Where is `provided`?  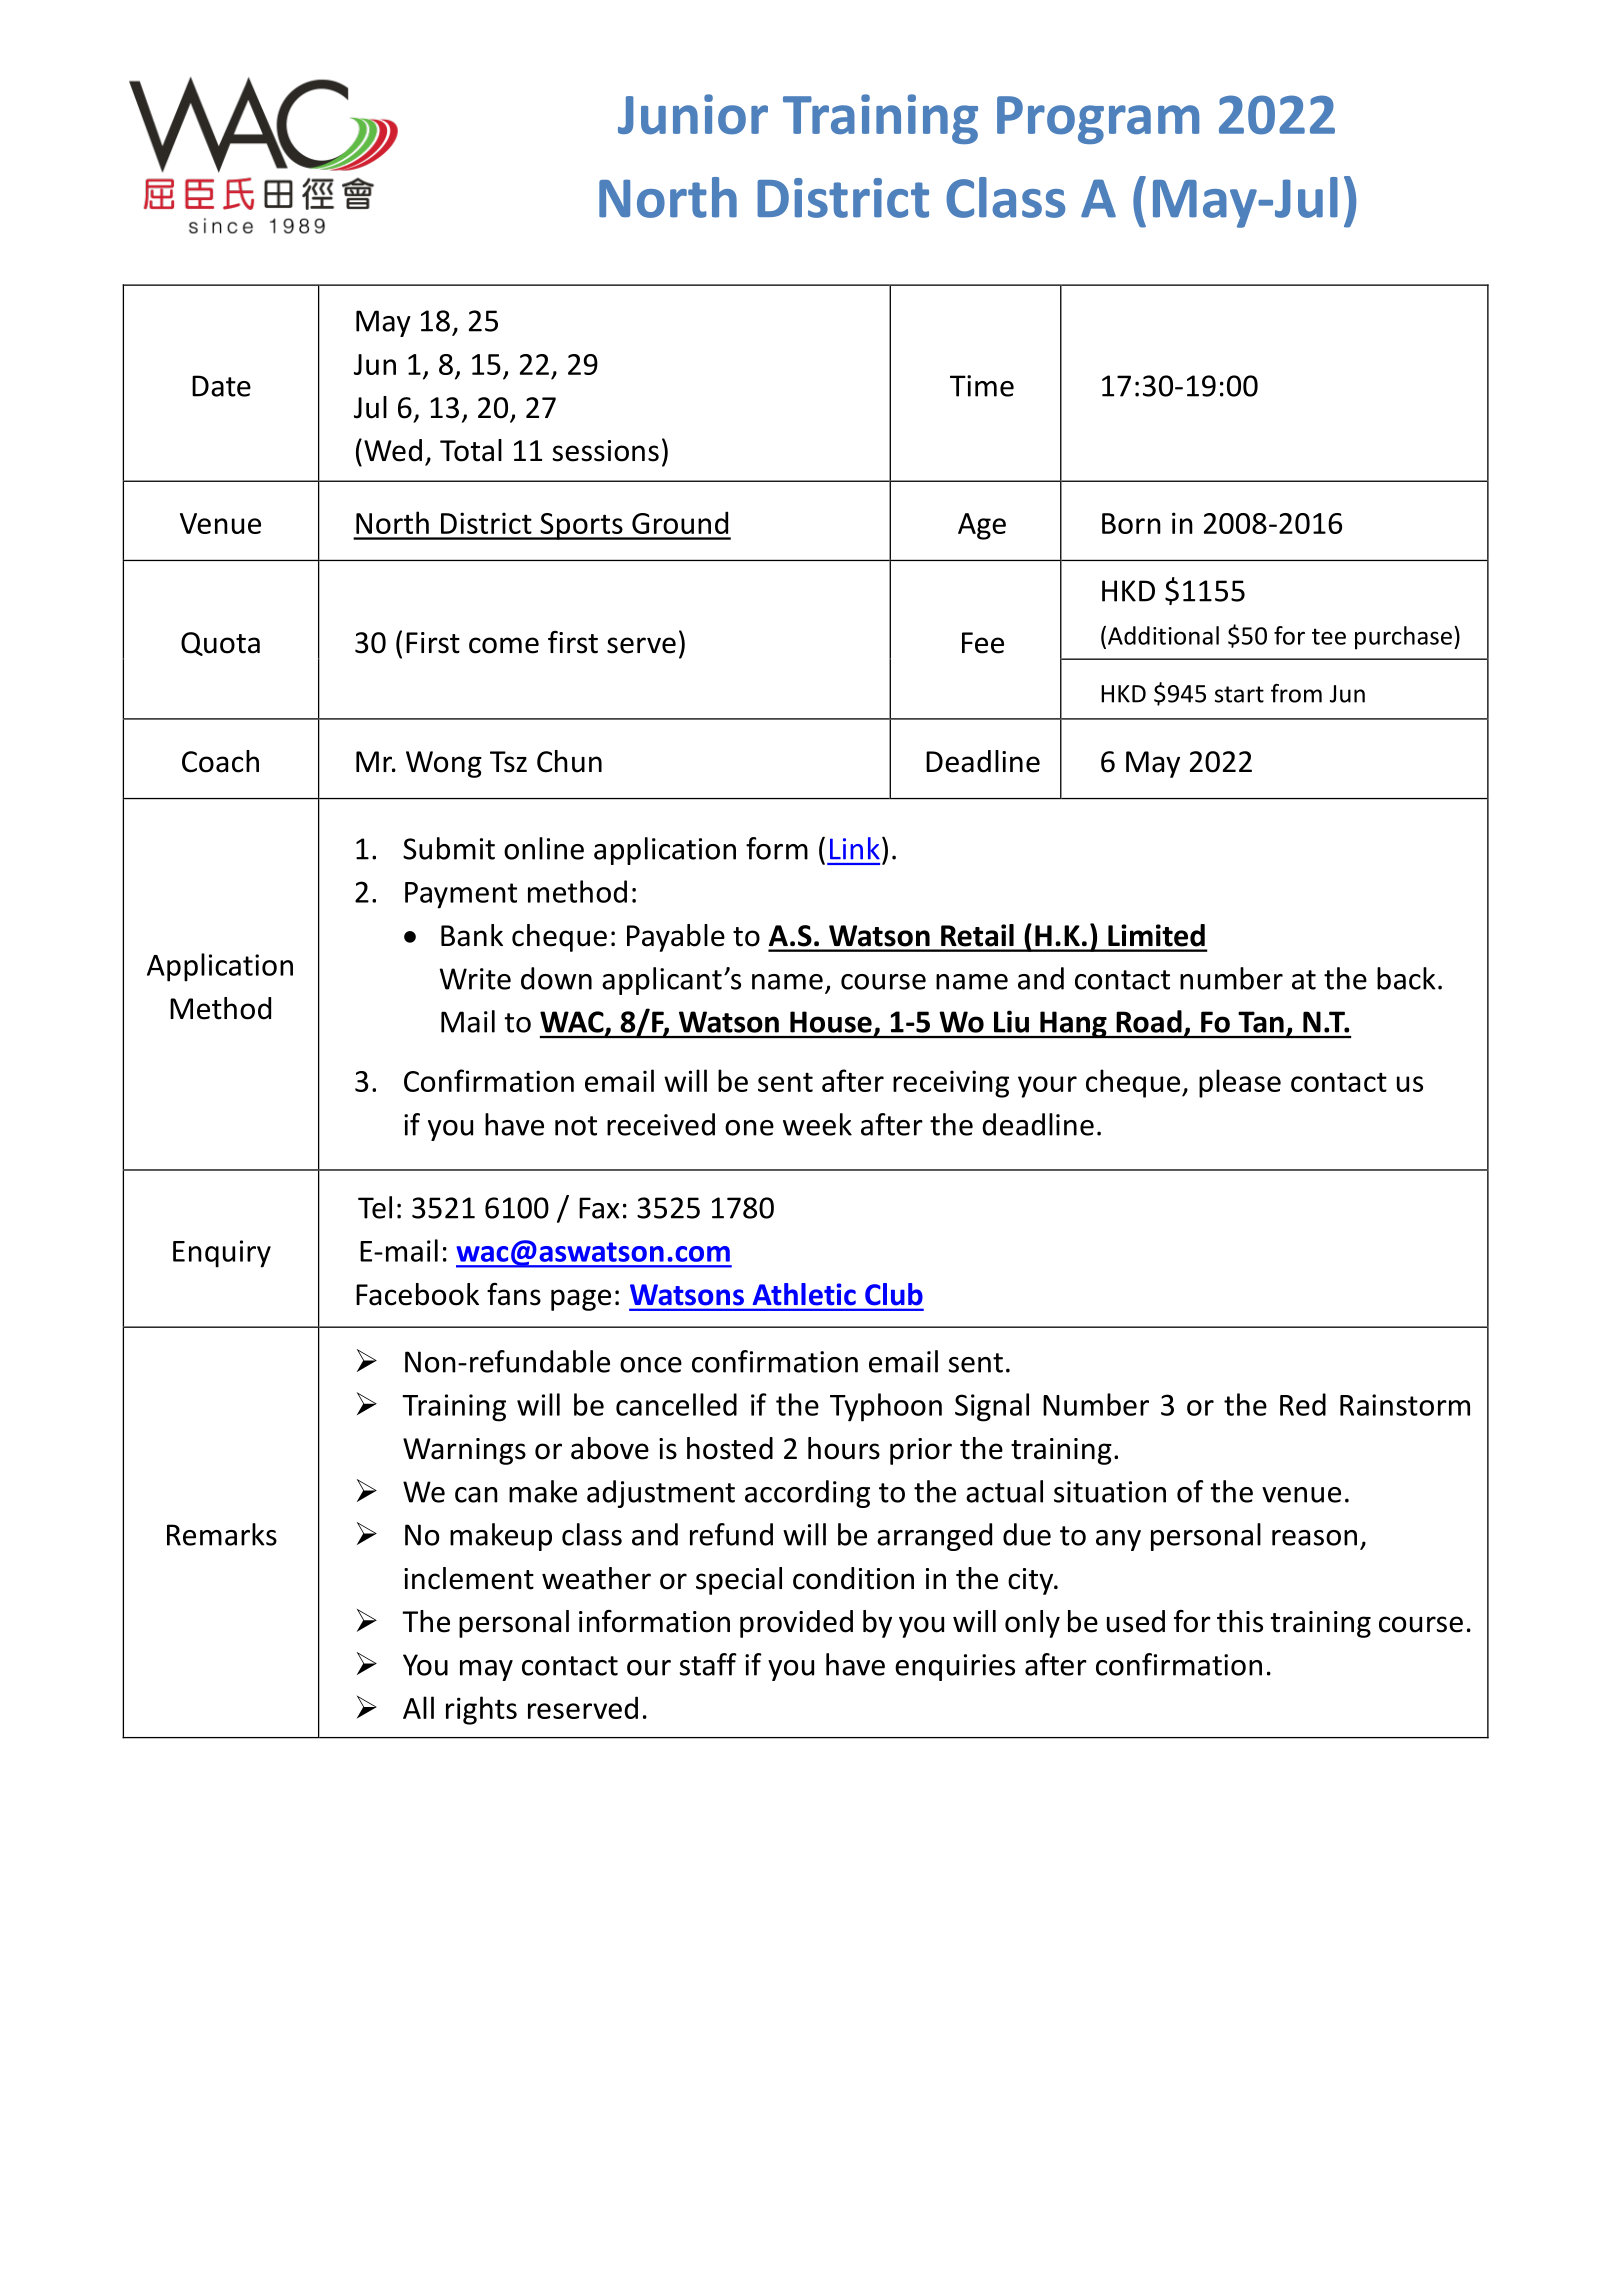 provided is located at coordinates (796, 1624).
